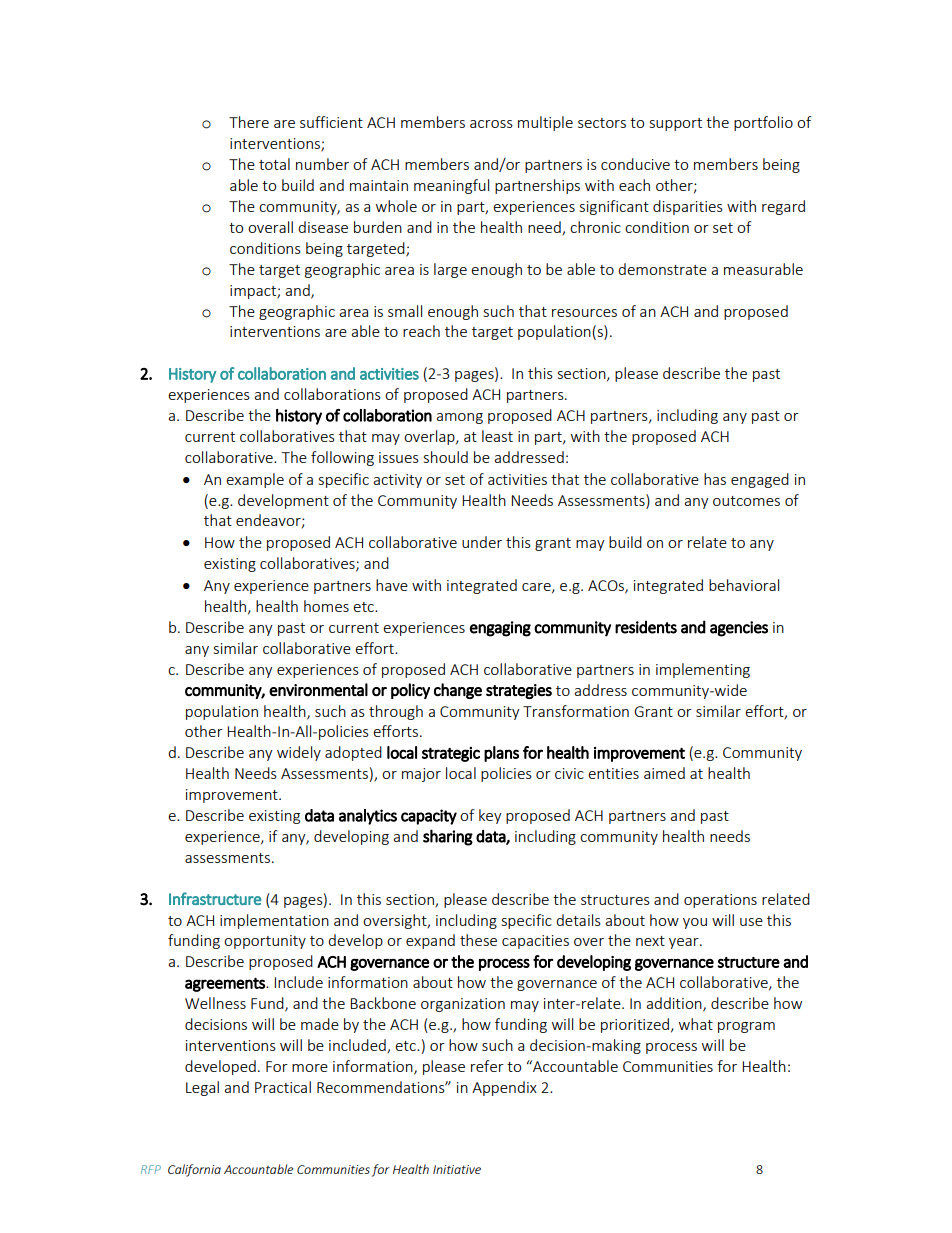 Image resolution: width=952 pixels, height=1233 pixels. What do you see at coordinates (676, 124) in the screenshot?
I see `support` at bounding box center [676, 124].
